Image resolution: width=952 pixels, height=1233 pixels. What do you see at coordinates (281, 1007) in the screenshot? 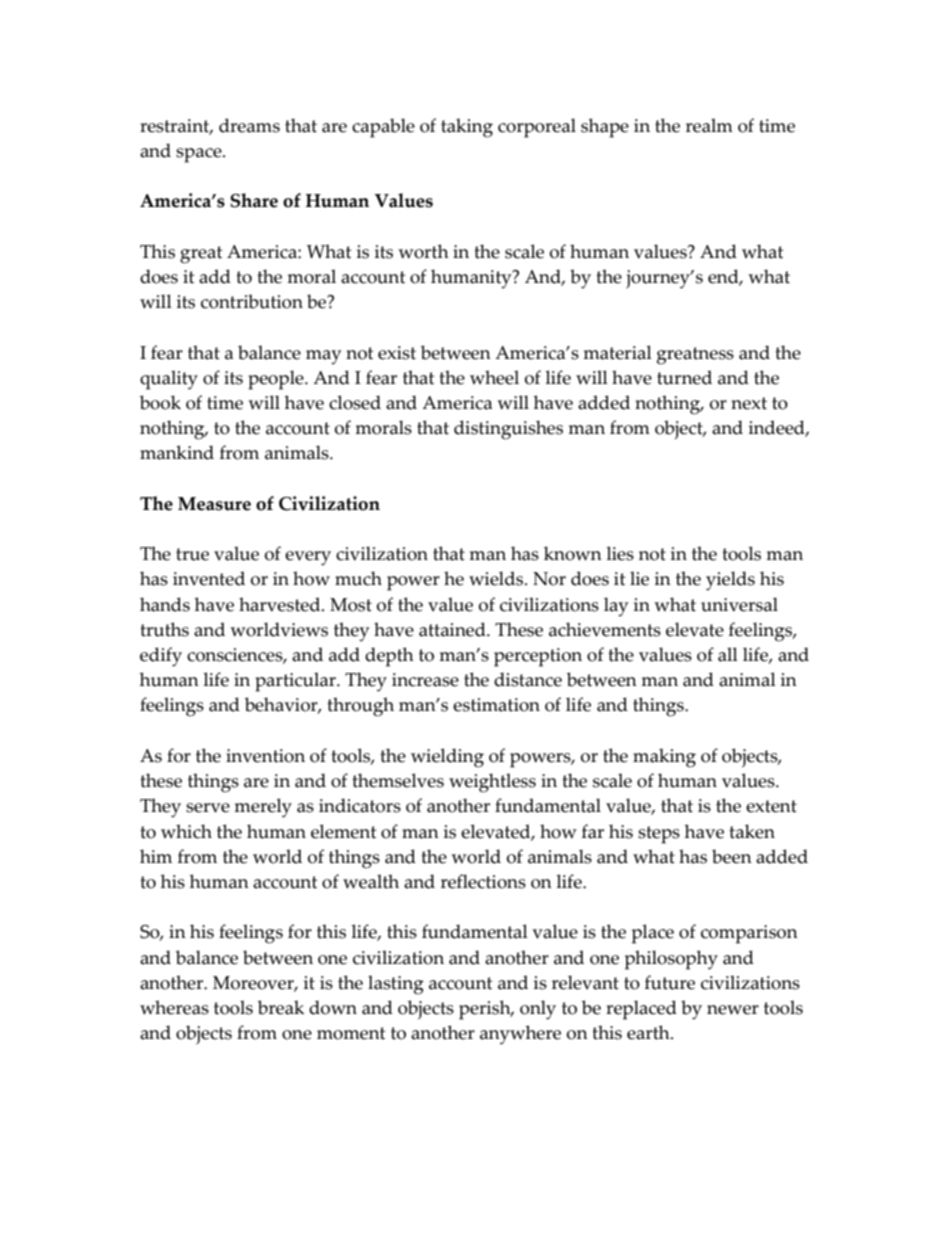
I see `break` at bounding box center [281, 1007].
